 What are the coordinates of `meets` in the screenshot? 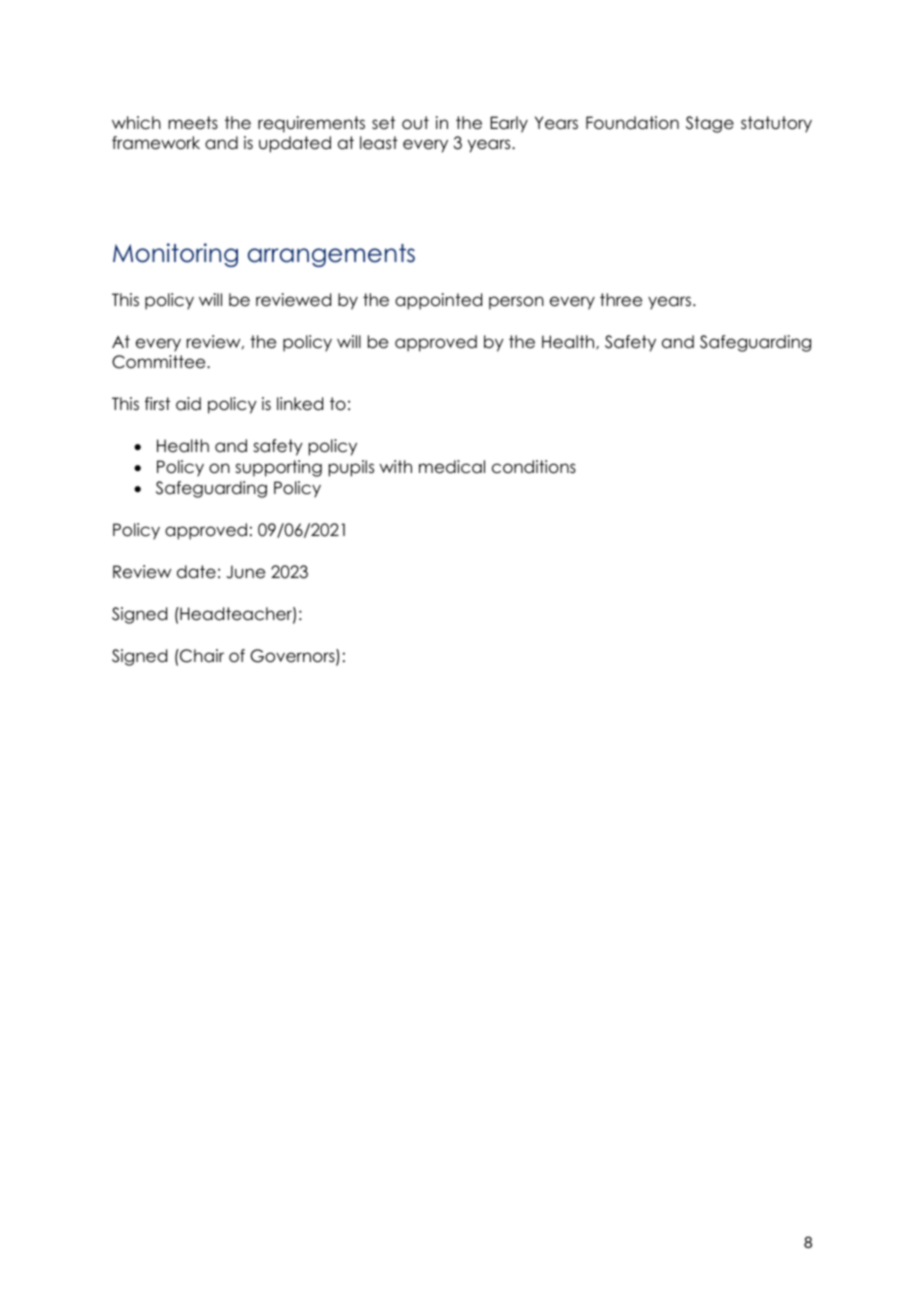 It's located at (193, 123).
